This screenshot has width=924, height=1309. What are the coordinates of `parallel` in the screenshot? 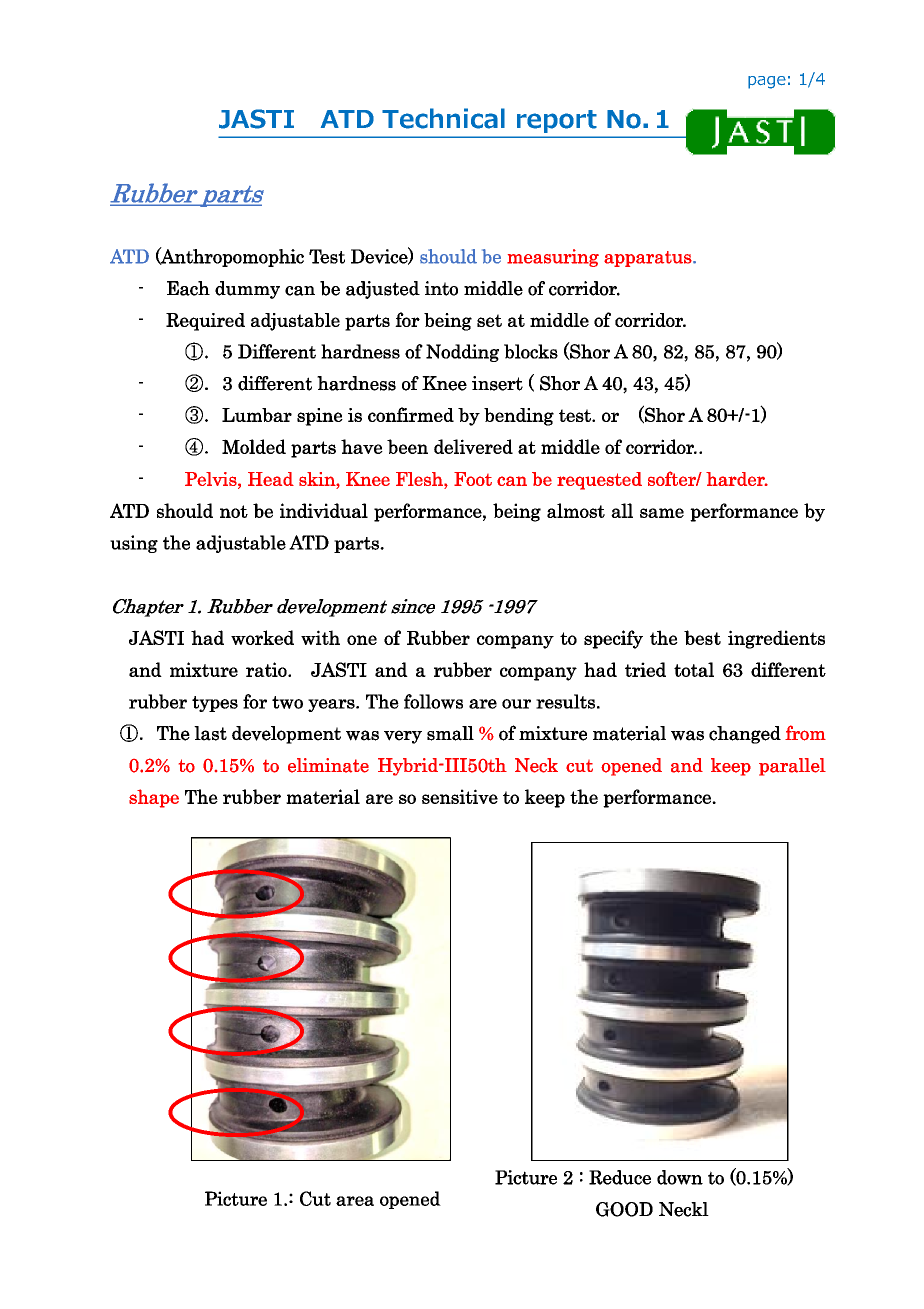 It's located at (792, 767).
